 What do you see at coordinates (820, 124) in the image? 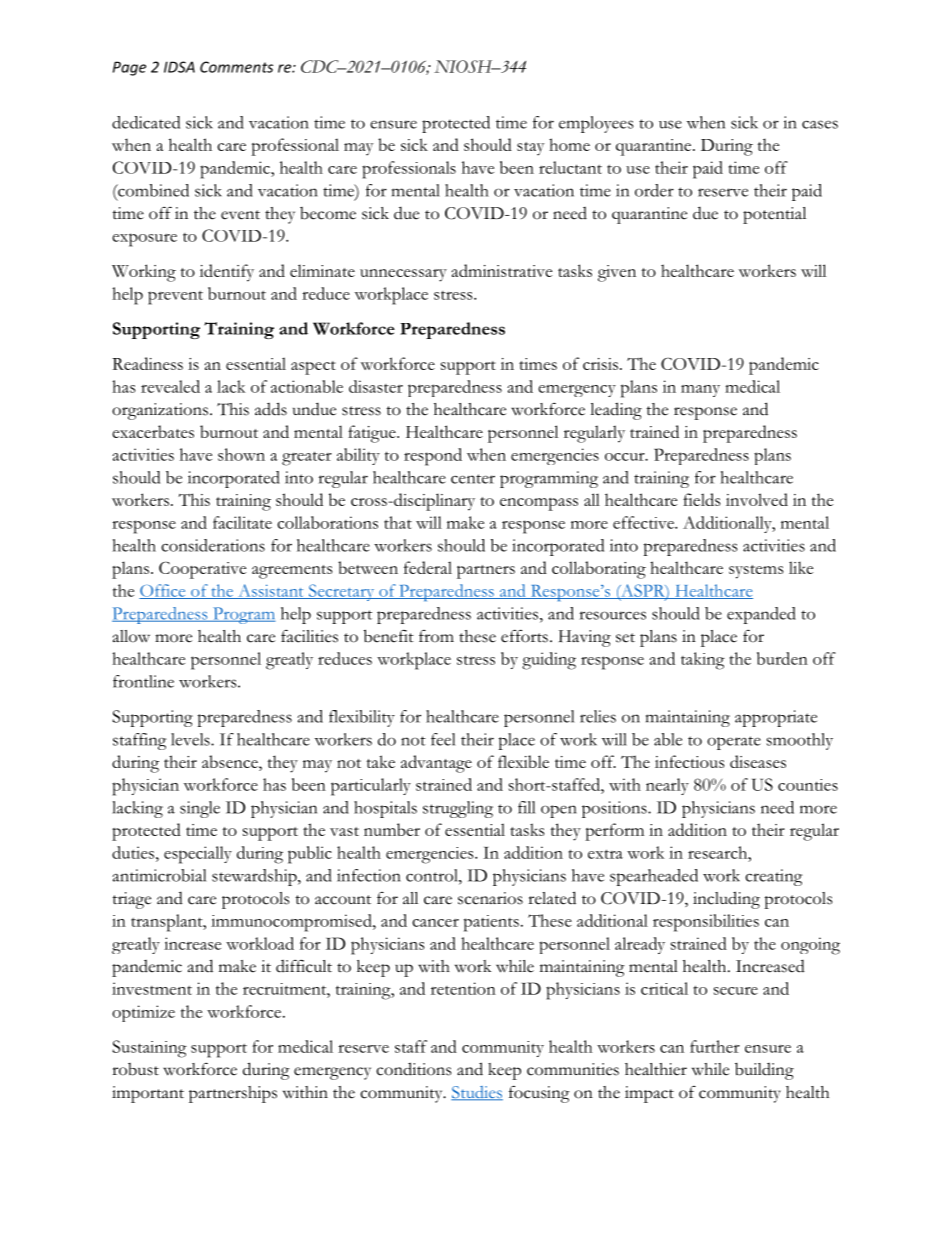
I see `cases` at bounding box center [820, 124].
